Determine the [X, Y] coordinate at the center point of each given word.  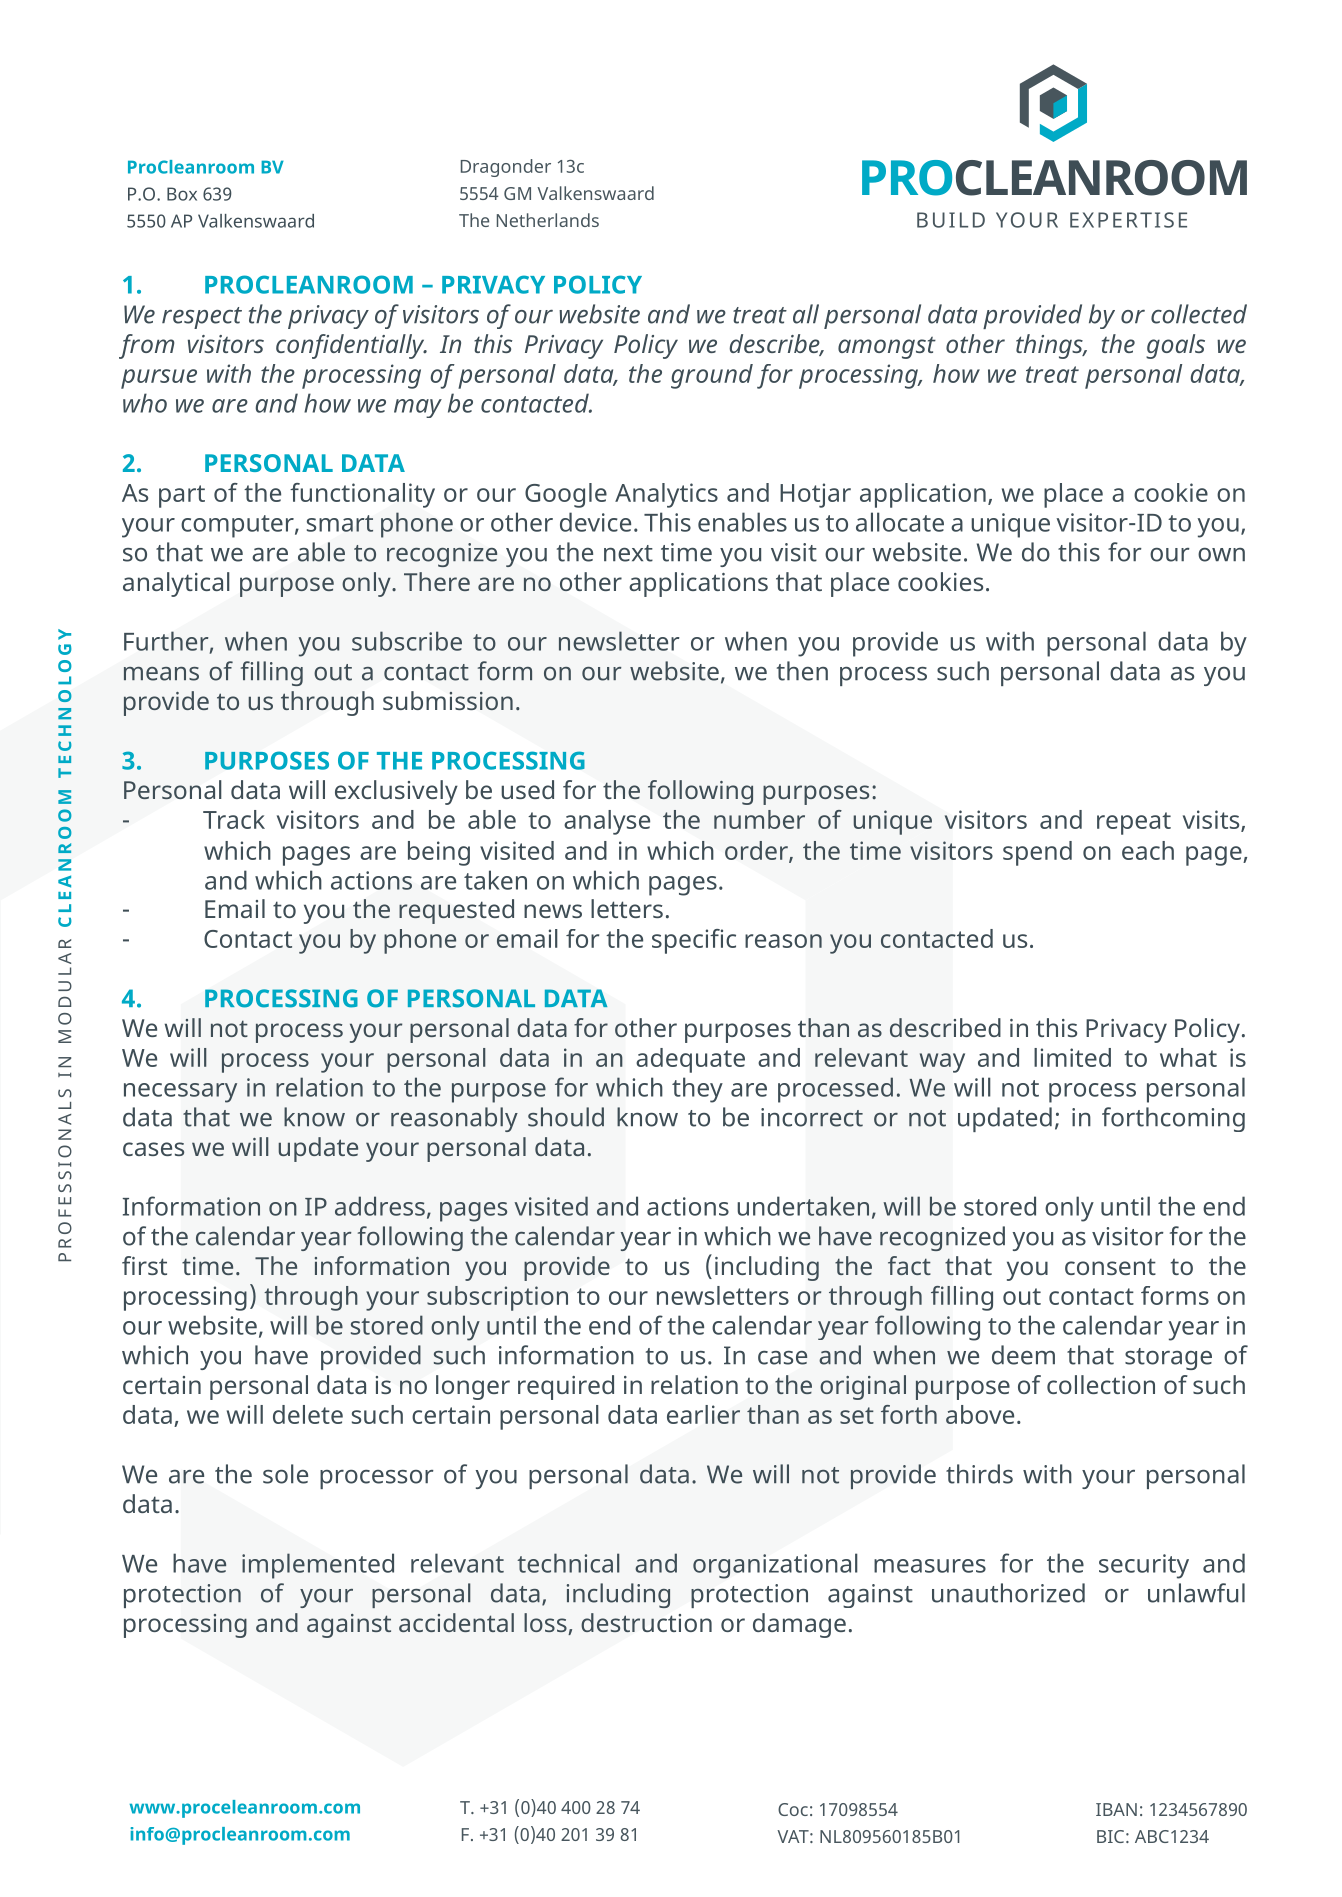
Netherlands [548, 220]
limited [1072, 1057]
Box [182, 194]
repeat [1134, 823]
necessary [180, 1093]
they [697, 1090]
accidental [456, 1622]
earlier [703, 1414]
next [628, 553]
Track [234, 819]
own [1221, 555]
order [757, 851]
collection [1101, 1384]
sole [285, 1474]
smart [340, 523]
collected [1199, 314]
